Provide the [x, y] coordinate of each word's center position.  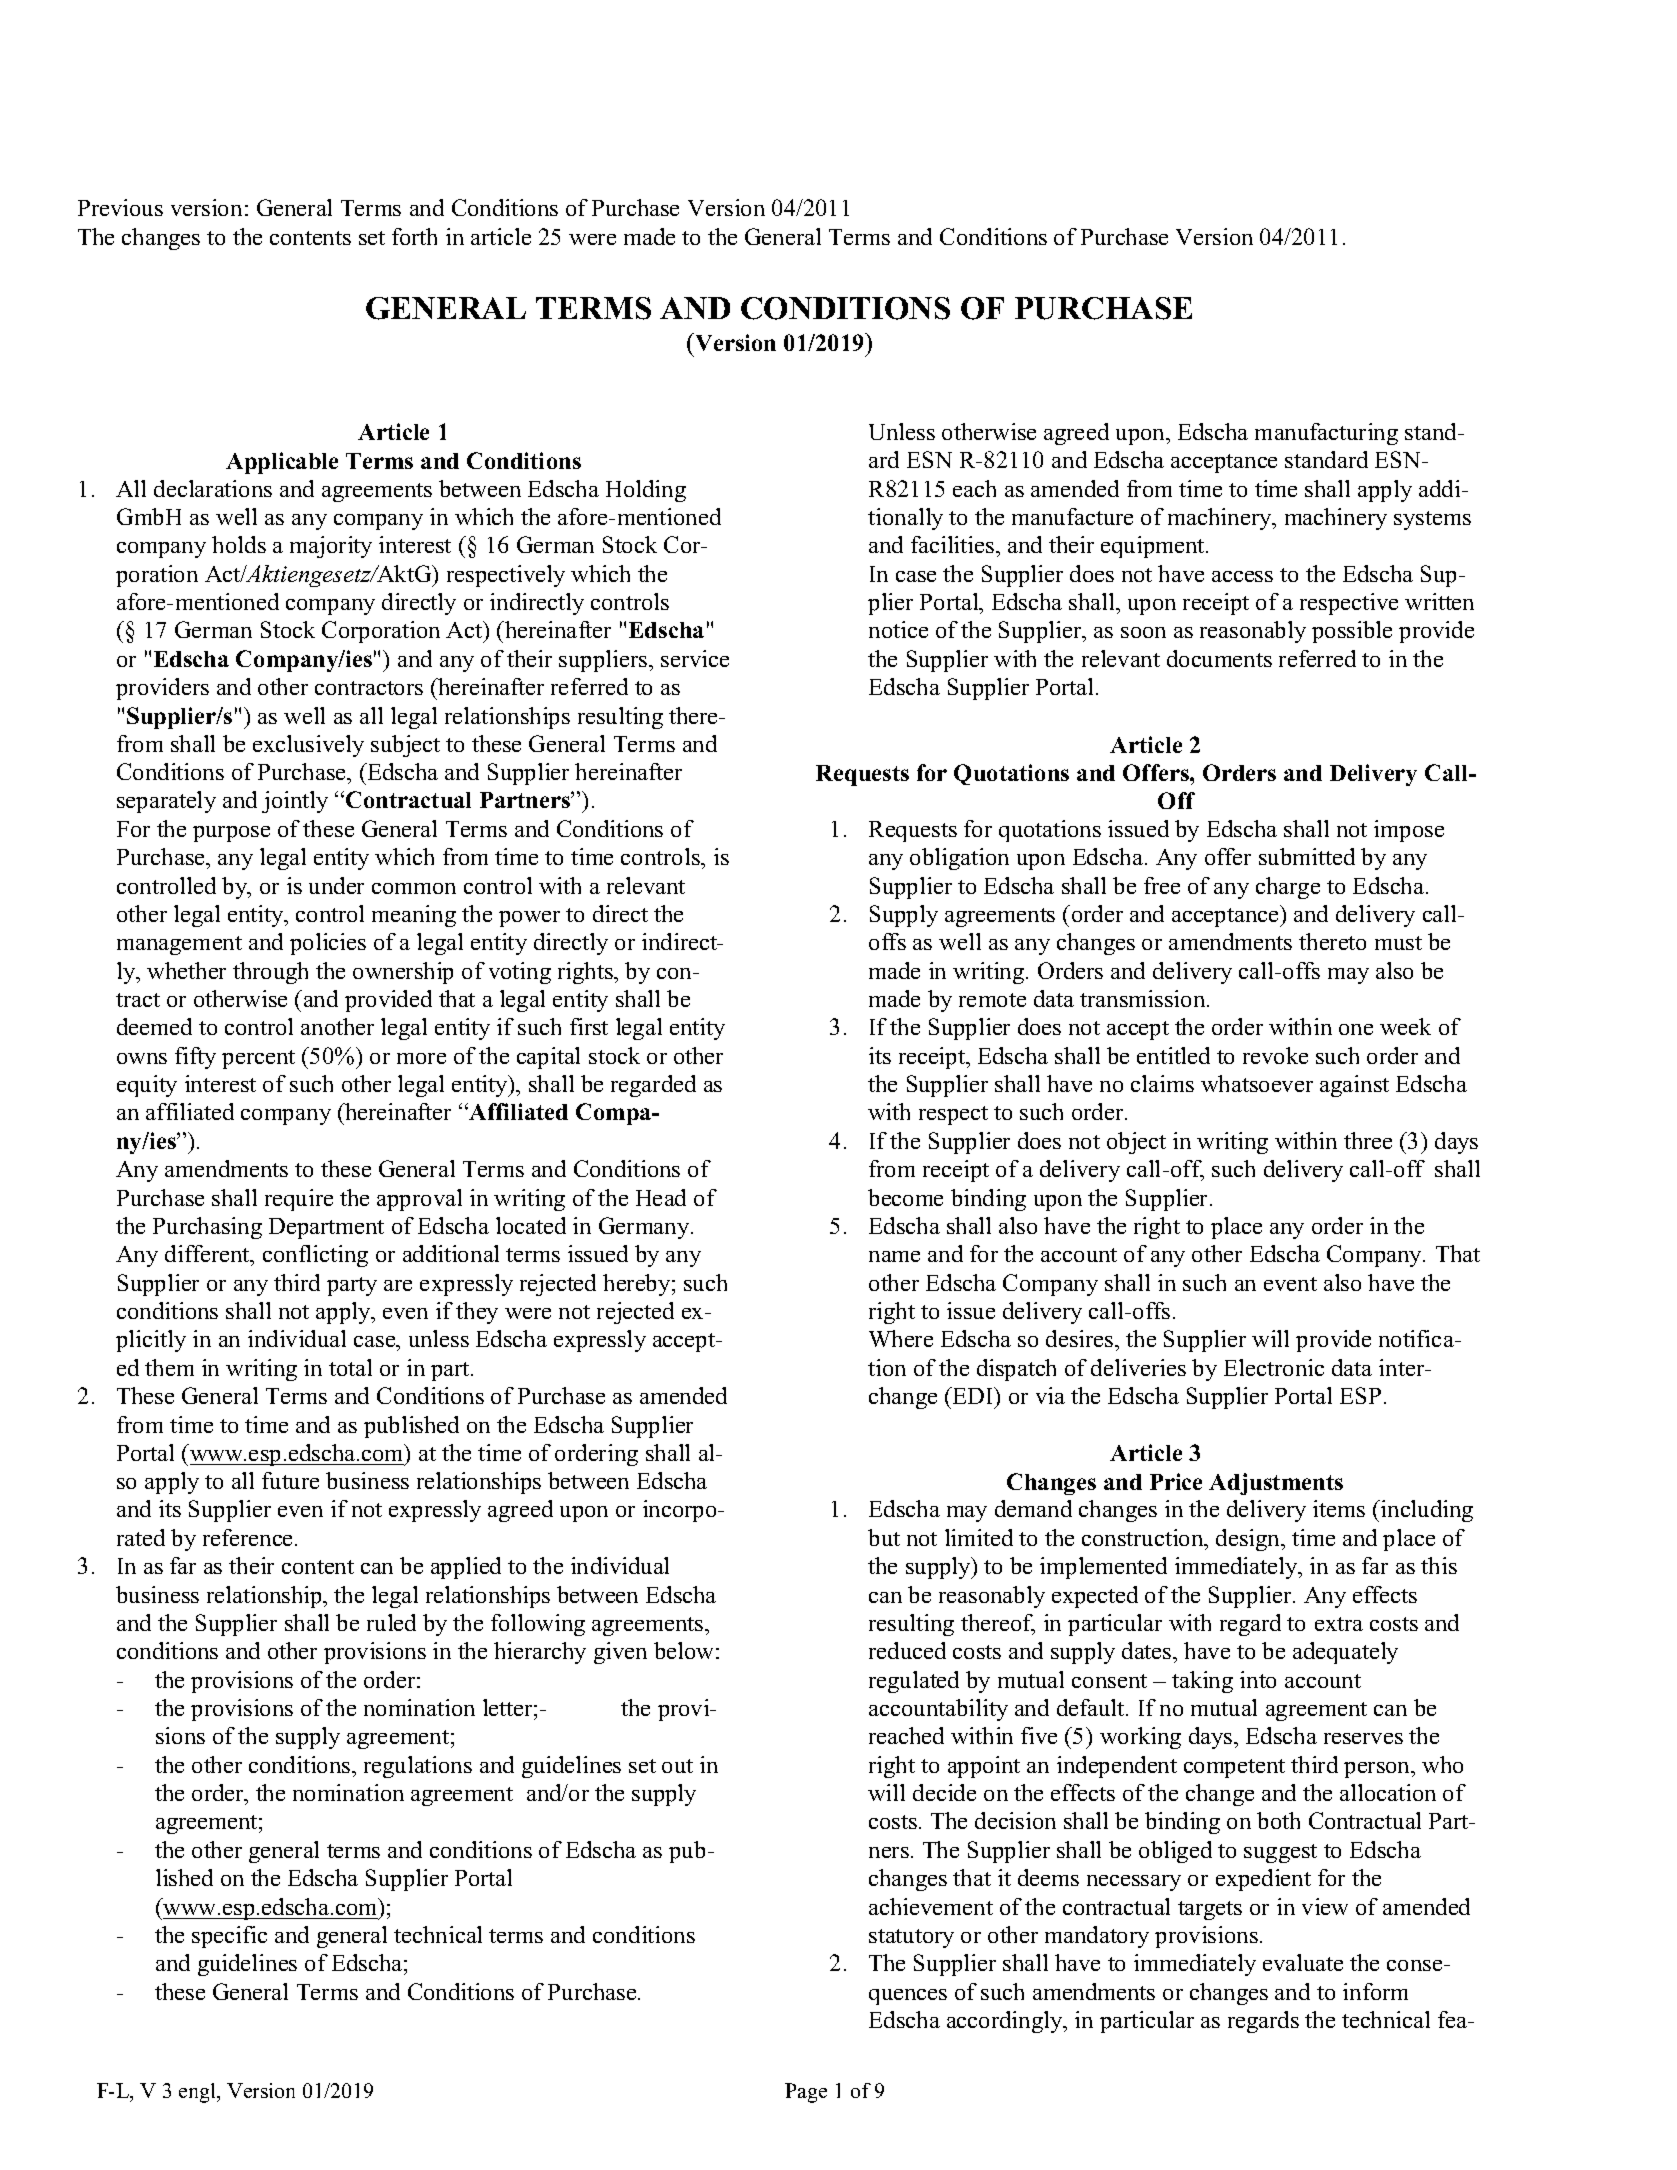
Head [661, 1197]
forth [414, 236]
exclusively [308, 746]
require [299, 1200]
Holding [646, 491]
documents [1219, 658]
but [884, 1537]
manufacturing [1326, 434]
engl [199, 2093]
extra [1339, 1624]
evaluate [1303, 1962]
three [1368, 1140]
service [695, 658]
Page [806, 2093]
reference [249, 1537]
